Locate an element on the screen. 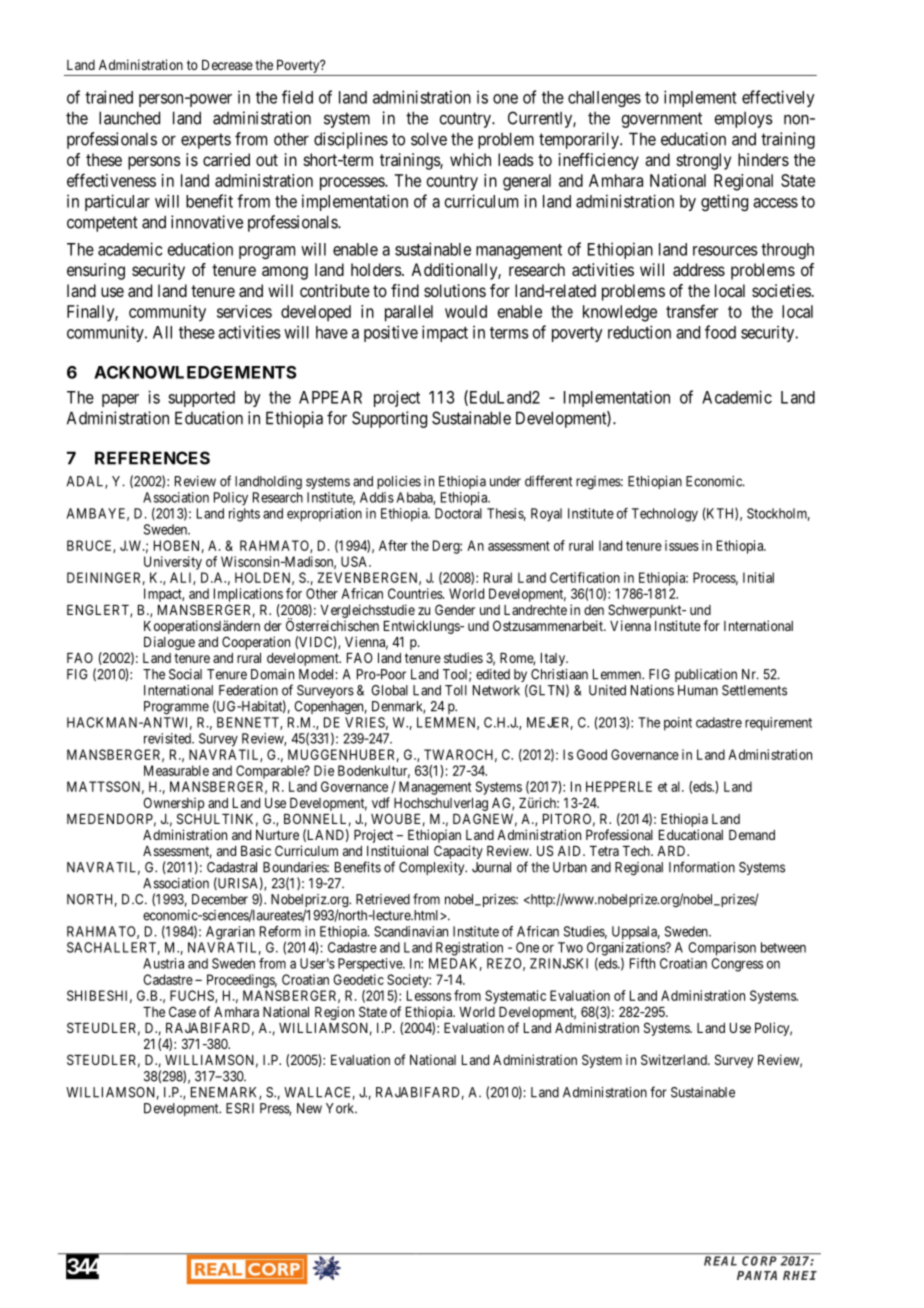  solve is located at coordinates (429, 139).
